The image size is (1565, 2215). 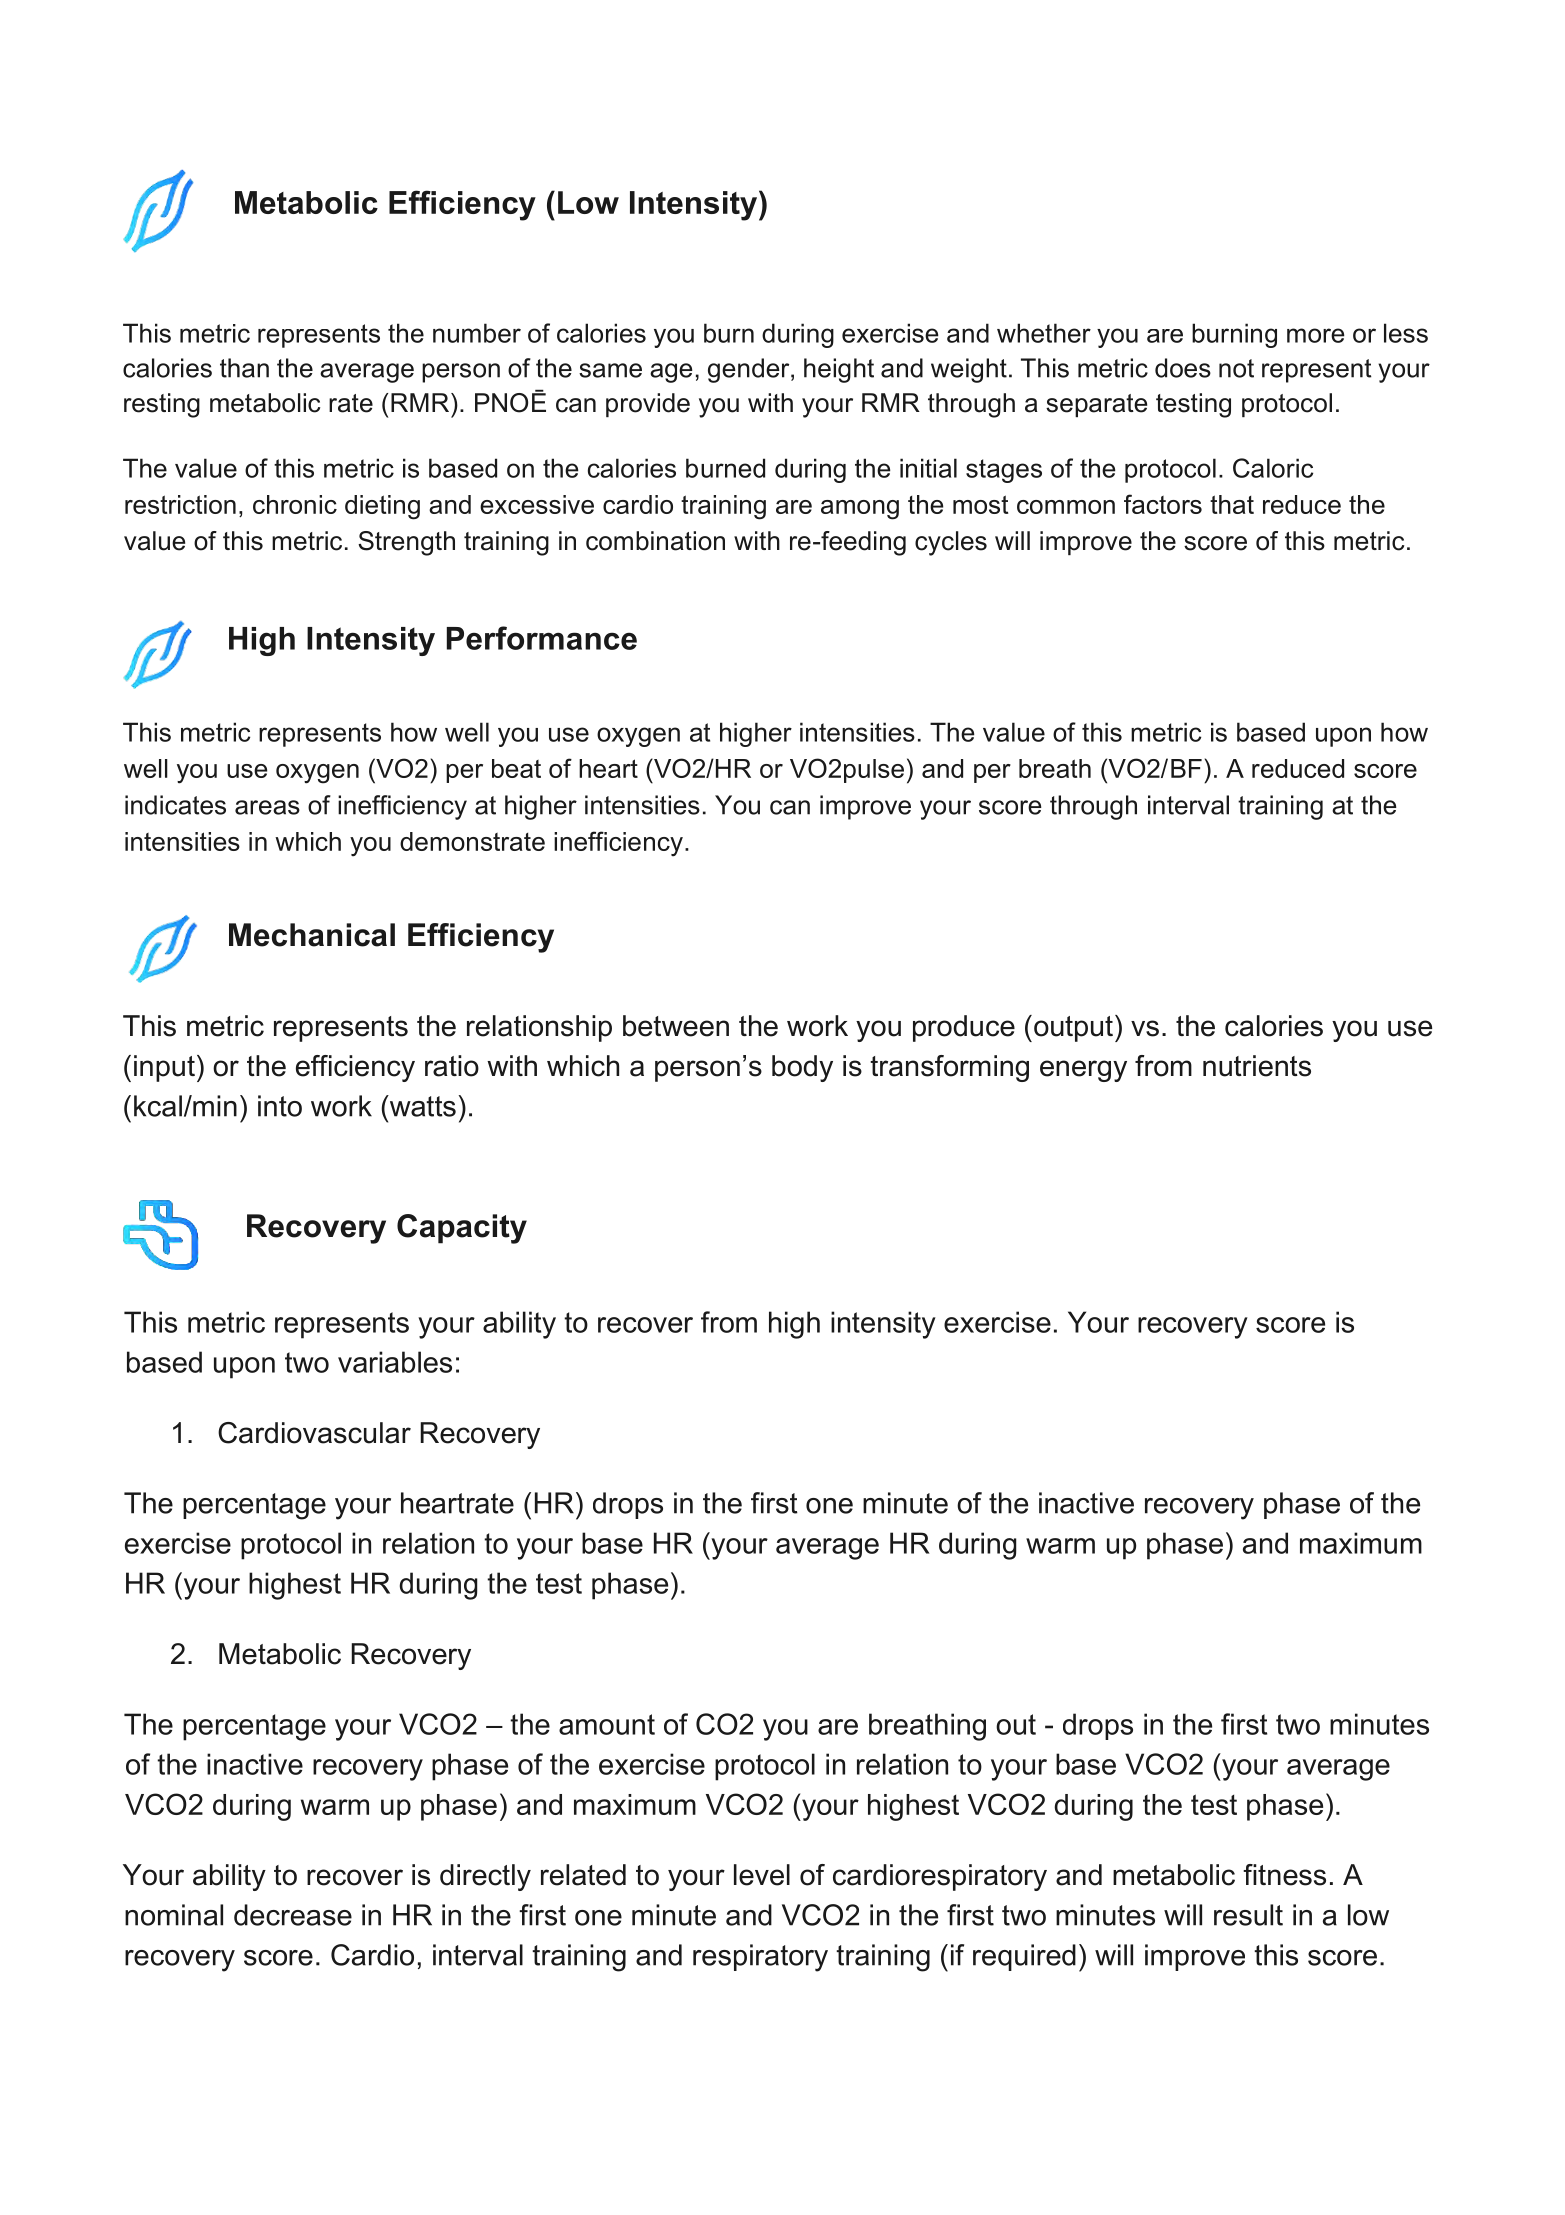 I want to click on not, so click(x=1236, y=368).
